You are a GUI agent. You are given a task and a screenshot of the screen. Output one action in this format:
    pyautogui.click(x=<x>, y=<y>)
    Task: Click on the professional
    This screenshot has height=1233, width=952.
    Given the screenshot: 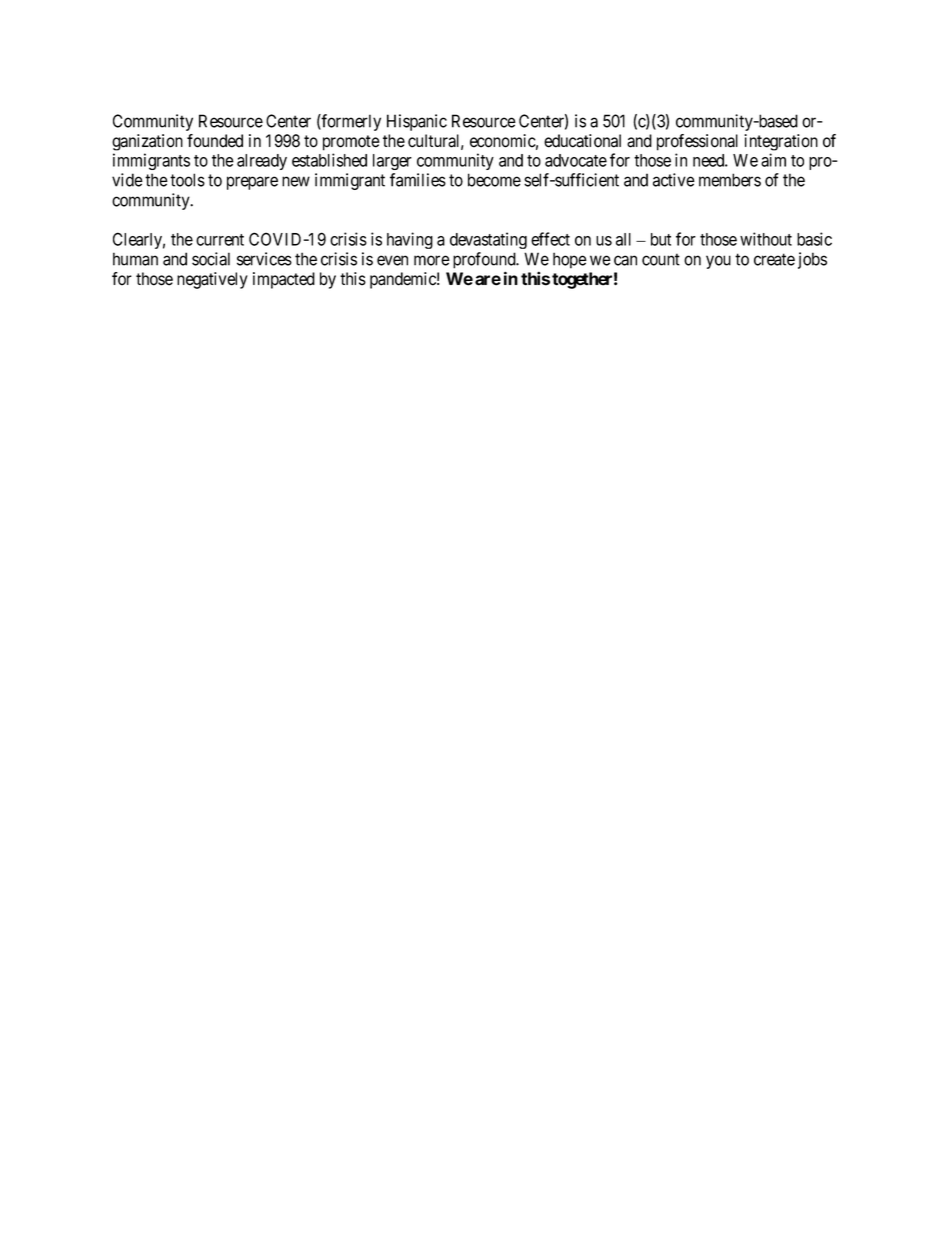 What is the action you would take?
    pyautogui.click(x=697, y=142)
